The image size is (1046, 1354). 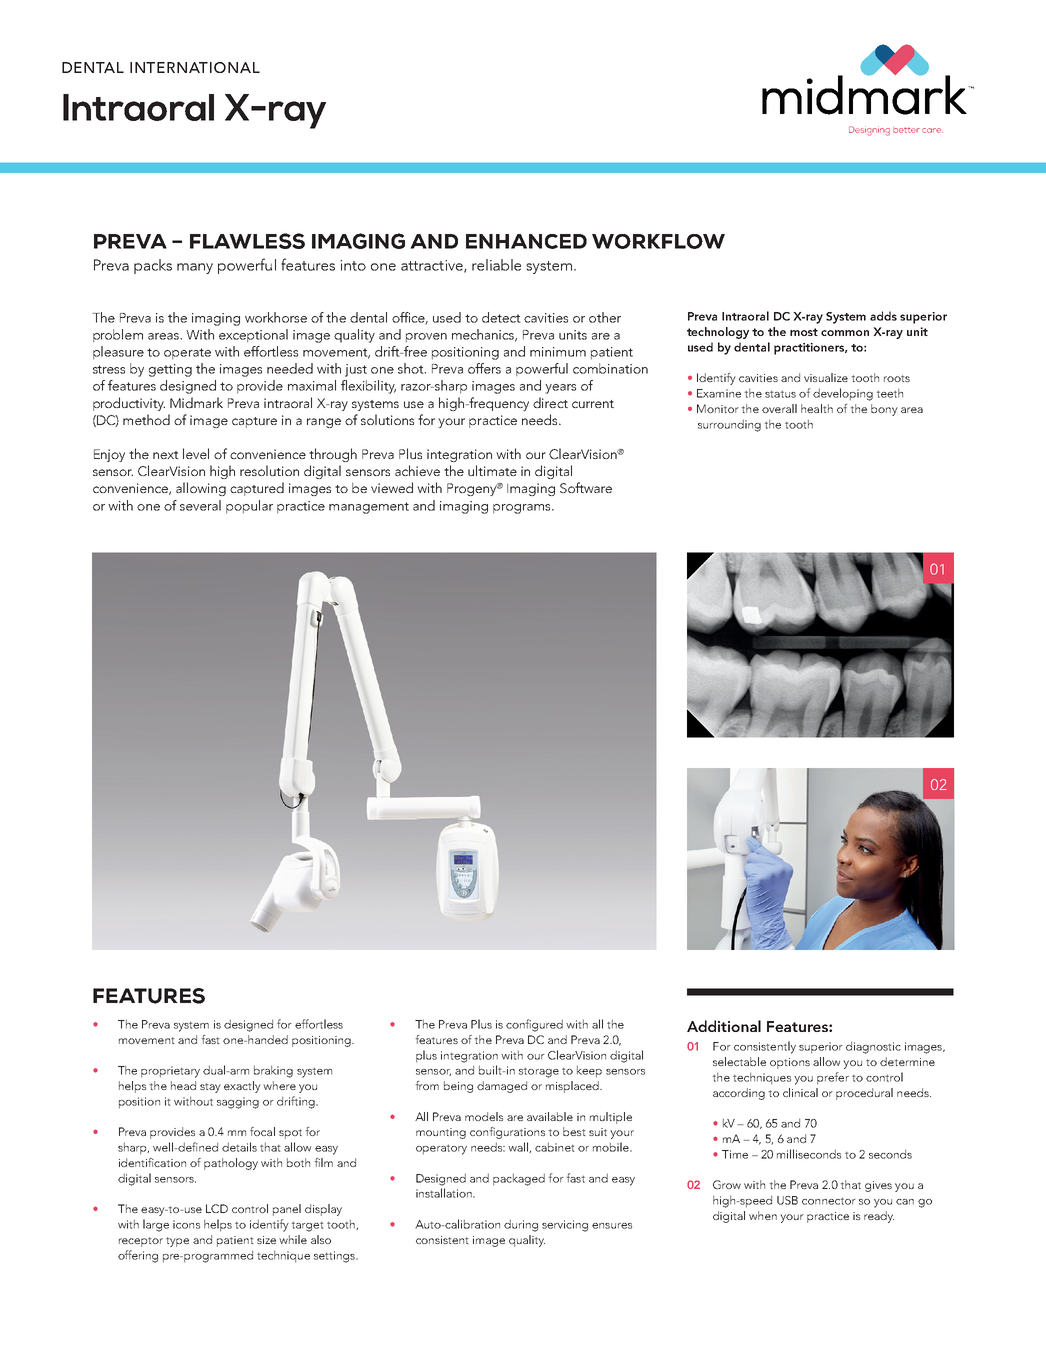 I want to click on INTERNATIONAL, so click(x=195, y=67).
